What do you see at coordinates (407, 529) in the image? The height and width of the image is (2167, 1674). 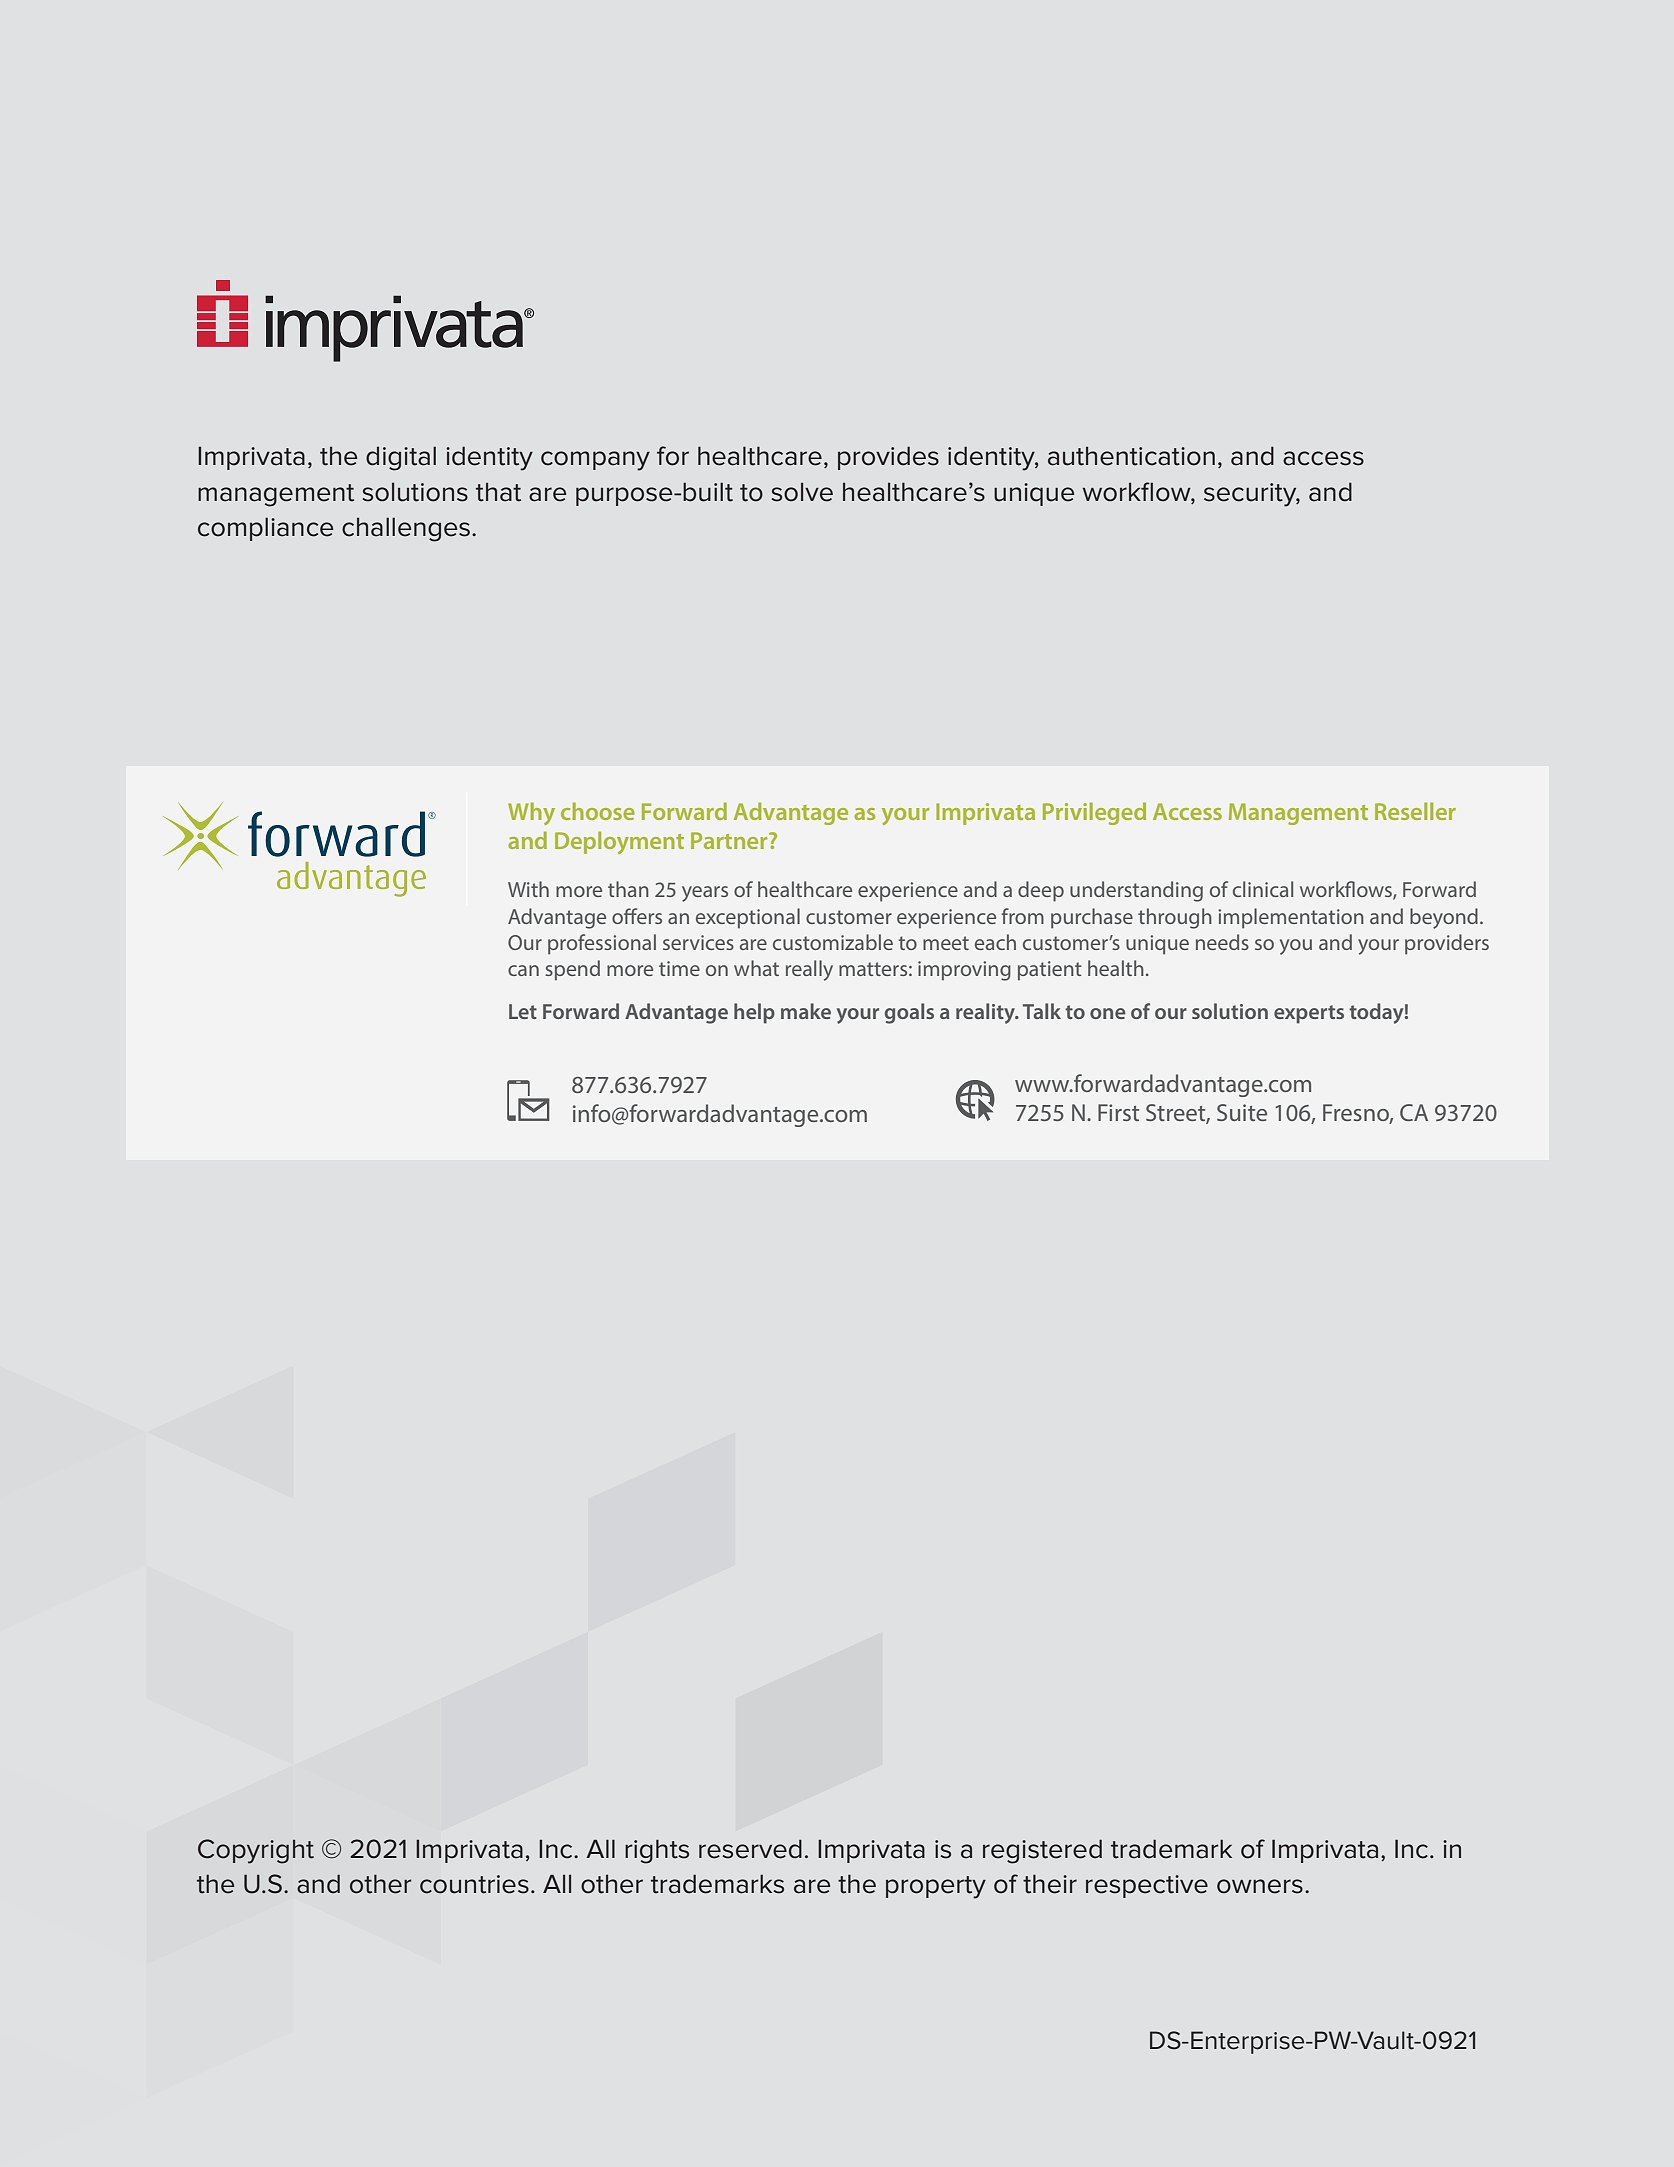 I see `challenges` at bounding box center [407, 529].
